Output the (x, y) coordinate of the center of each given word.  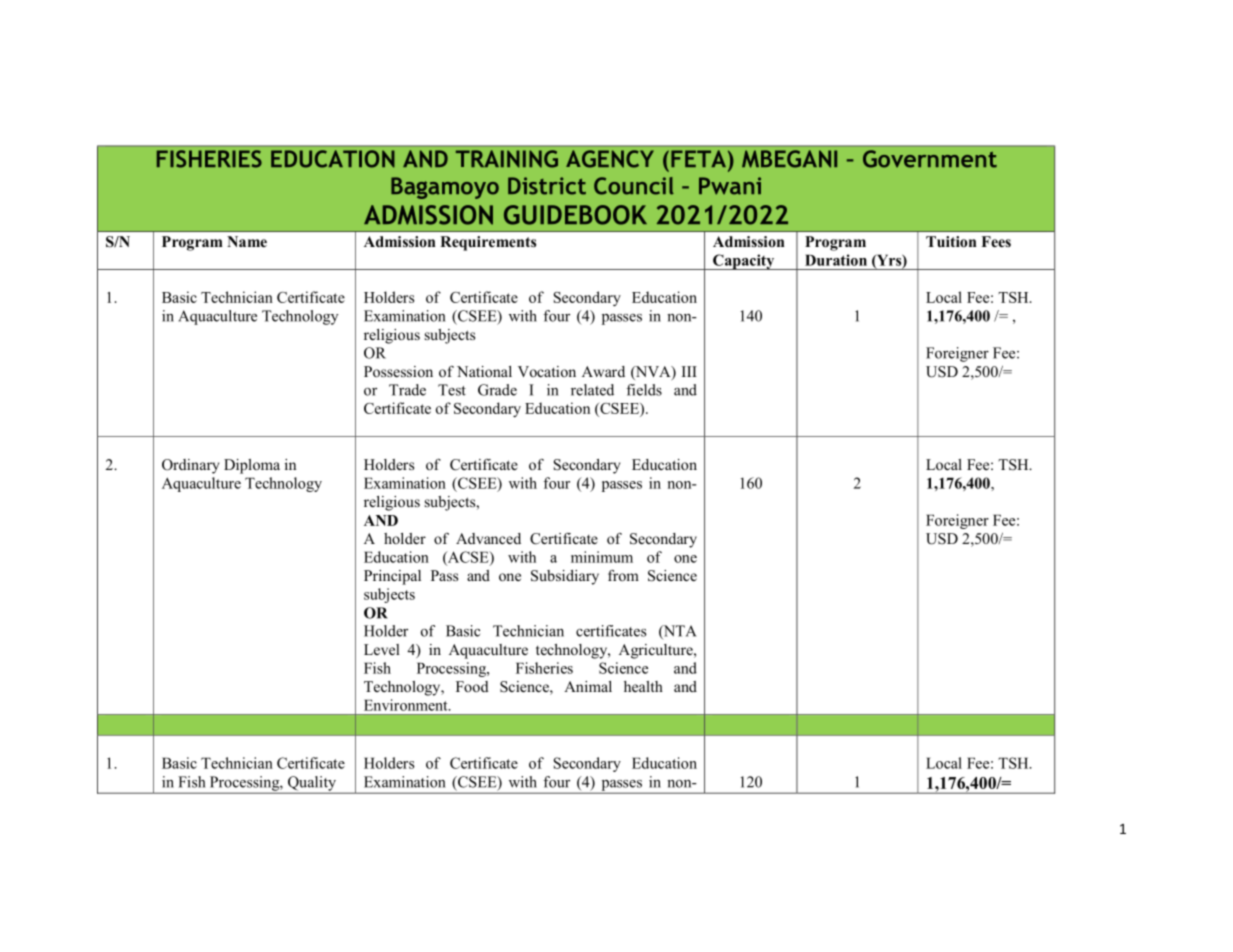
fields (644, 390)
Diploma (252, 466)
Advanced (488, 538)
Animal (588, 686)
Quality (312, 784)
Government (930, 159)
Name (247, 241)
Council (634, 186)
